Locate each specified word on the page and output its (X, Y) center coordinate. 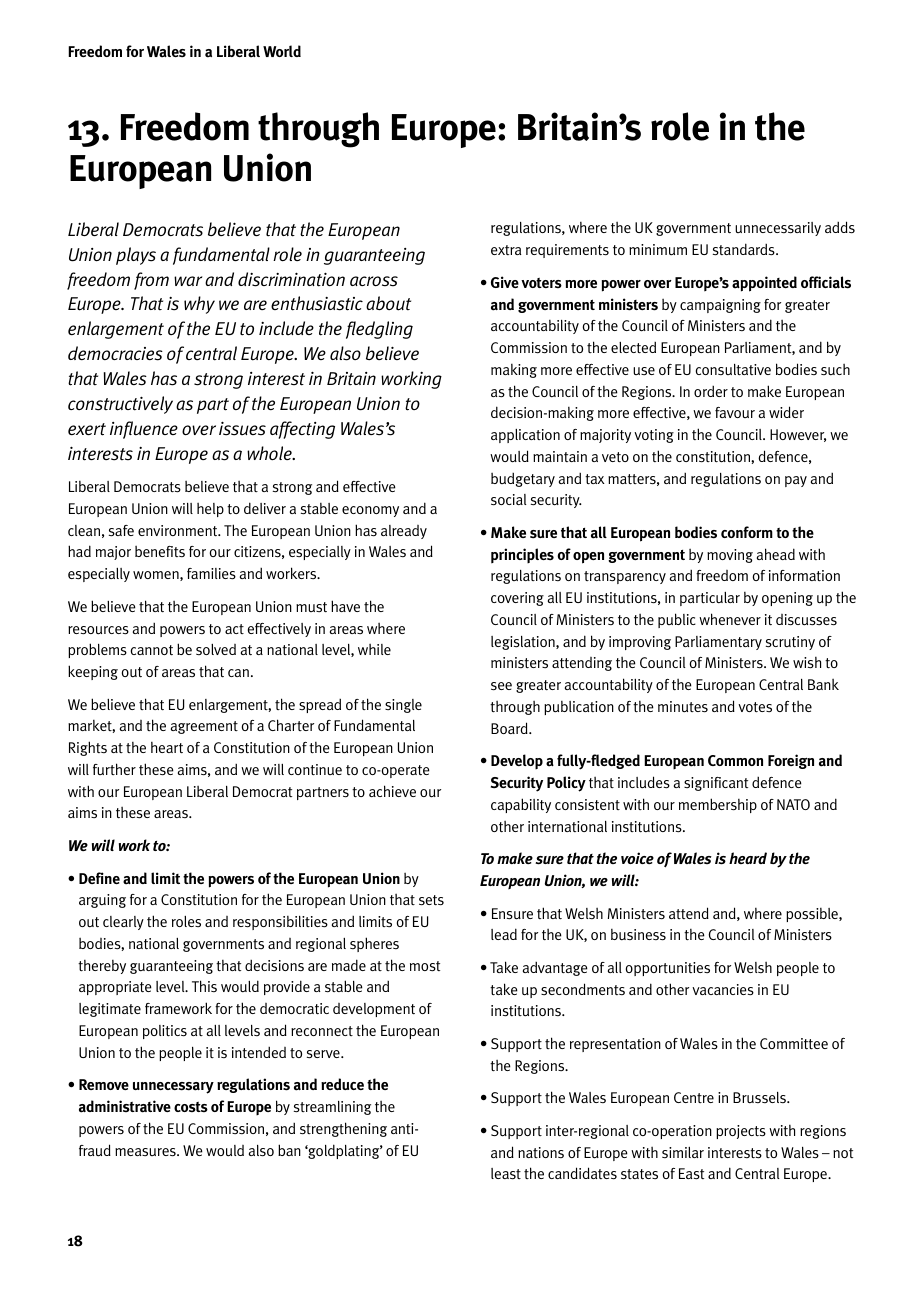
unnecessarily (778, 229)
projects (741, 1132)
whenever (730, 619)
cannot (152, 650)
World (282, 51)
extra (506, 250)
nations (541, 1152)
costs (191, 1107)
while (374, 649)
